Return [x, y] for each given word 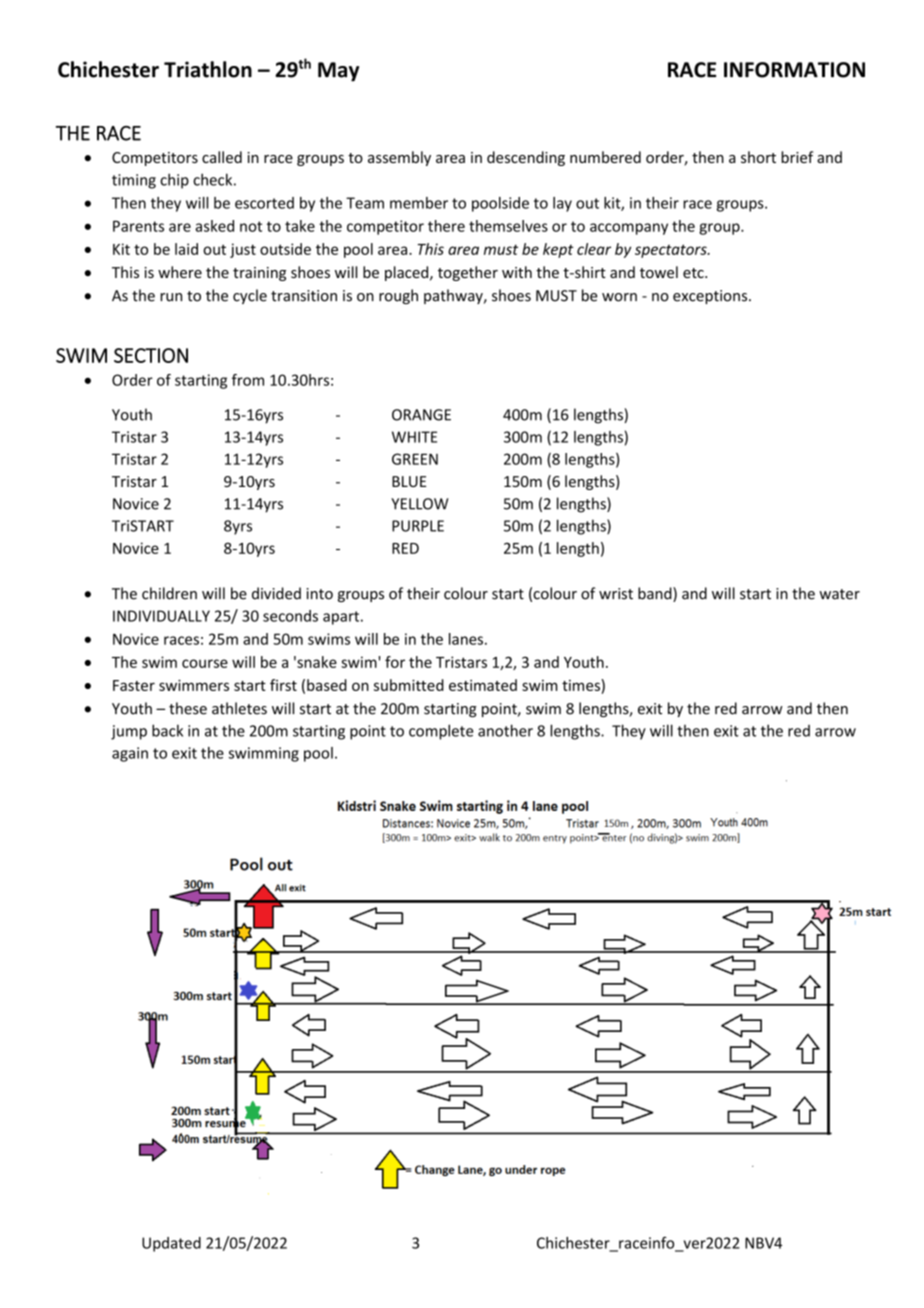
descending [526, 158]
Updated [171, 1244]
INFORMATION [794, 70]
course [205, 663]
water [839, 594]
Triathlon [208, 69]
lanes [466, 639]
